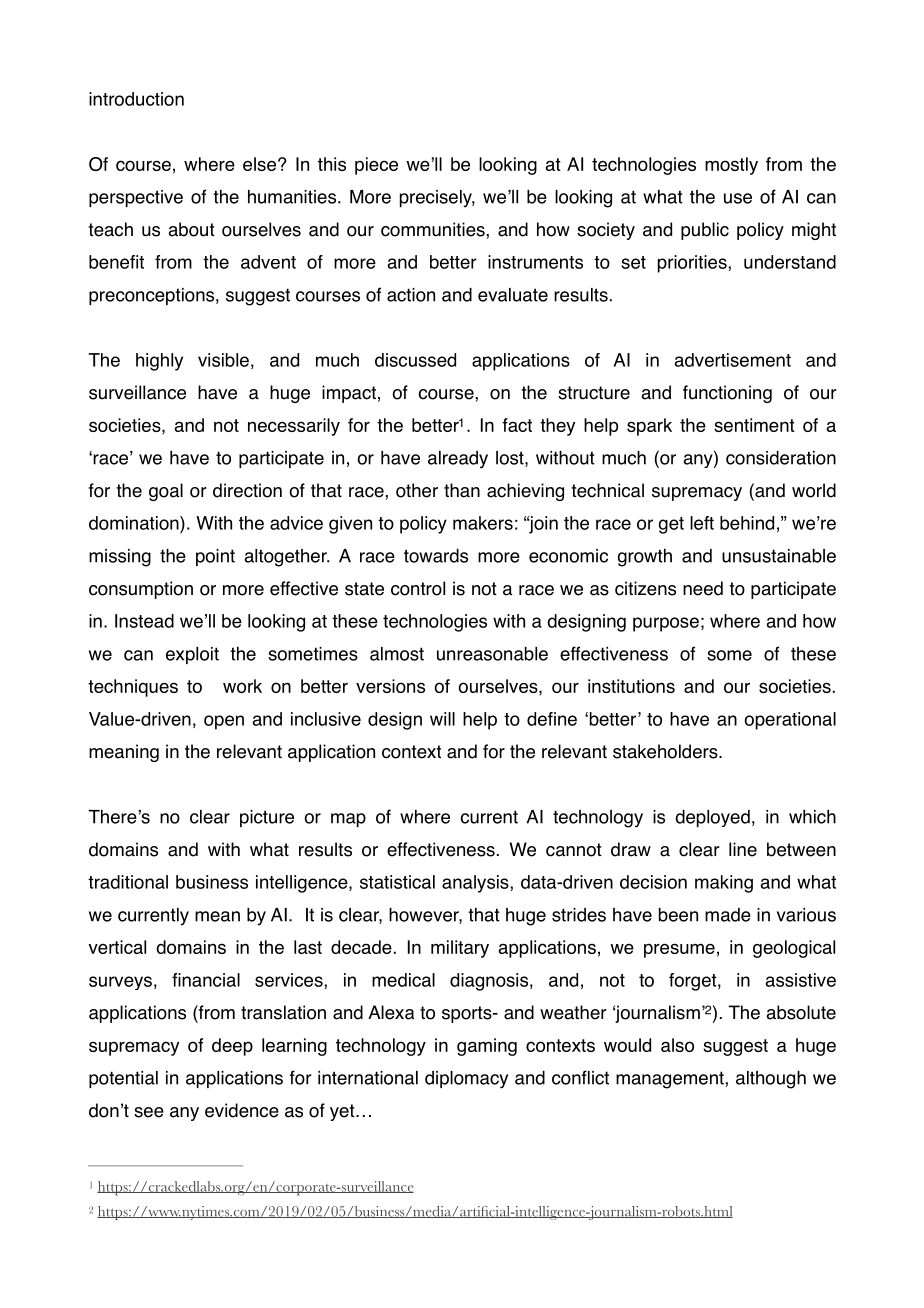 The height and width of the screenshot is (1308, 924). I want to click on need, so click(703, 588).
